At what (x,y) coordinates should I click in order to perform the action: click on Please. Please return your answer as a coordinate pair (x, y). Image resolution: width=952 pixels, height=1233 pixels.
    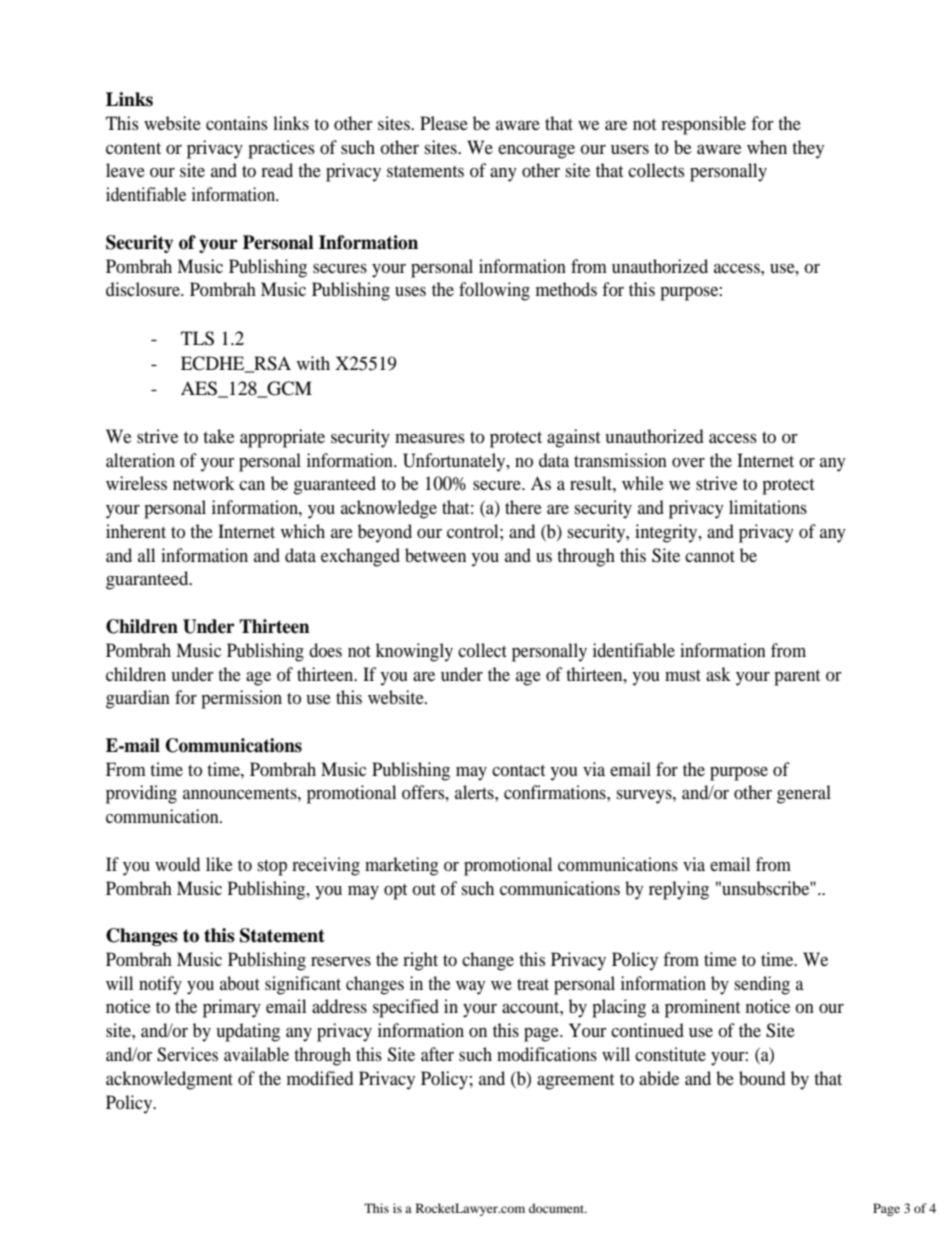
    Looking at the image, I should click on (444, 123).
